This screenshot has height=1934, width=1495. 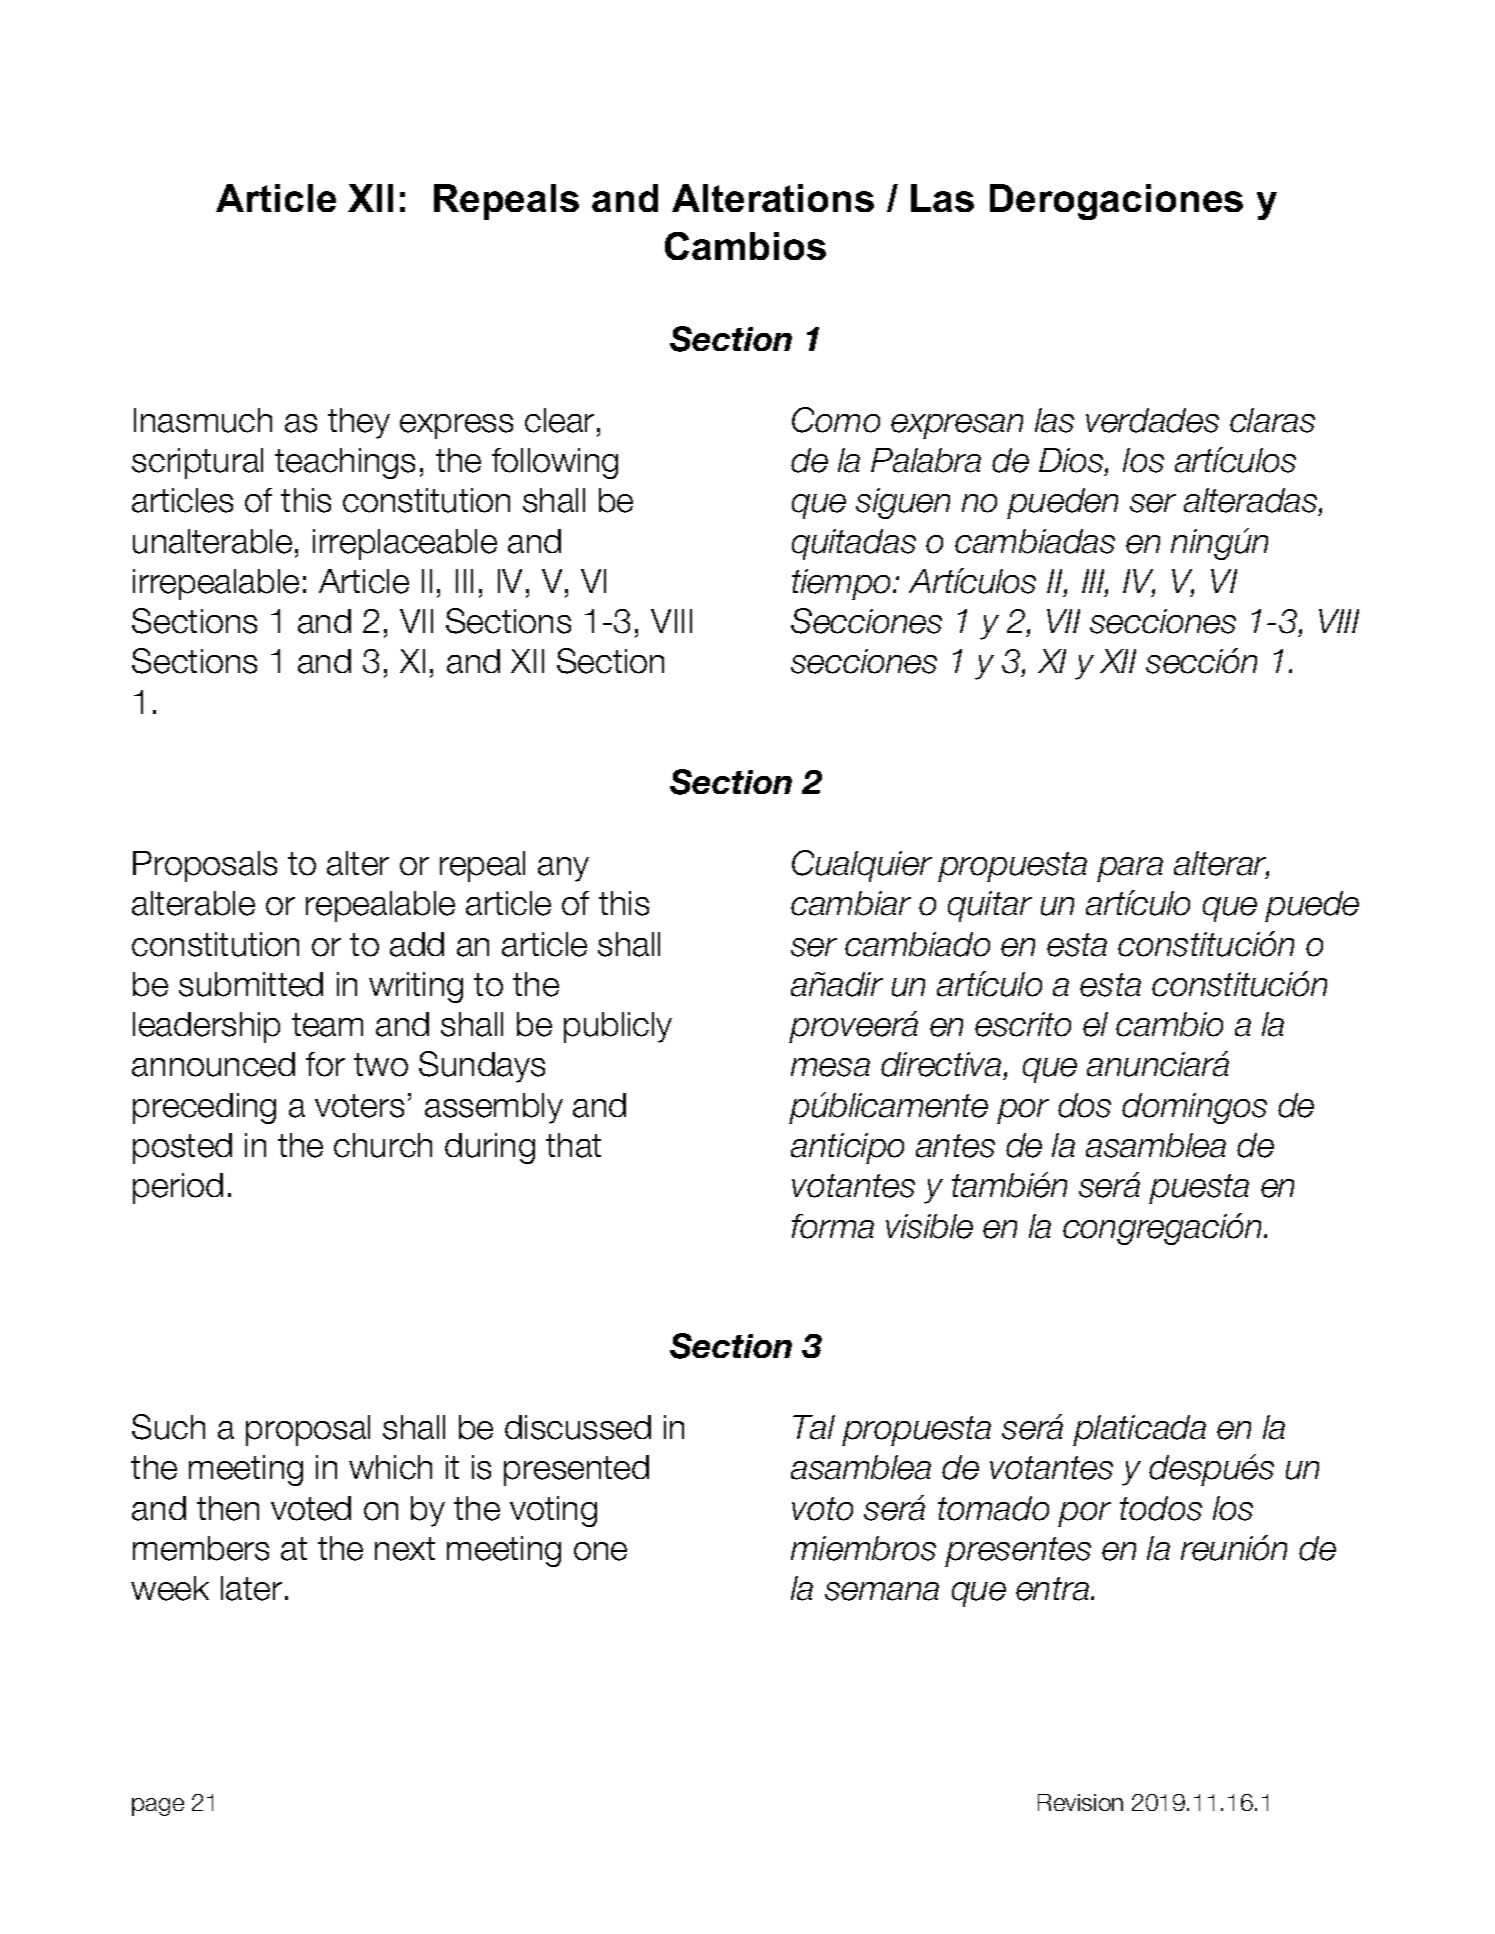 What do you see at coordinates (573, 1145) in the screenshot?
I see `that` at bounding box center [573, 1145].
